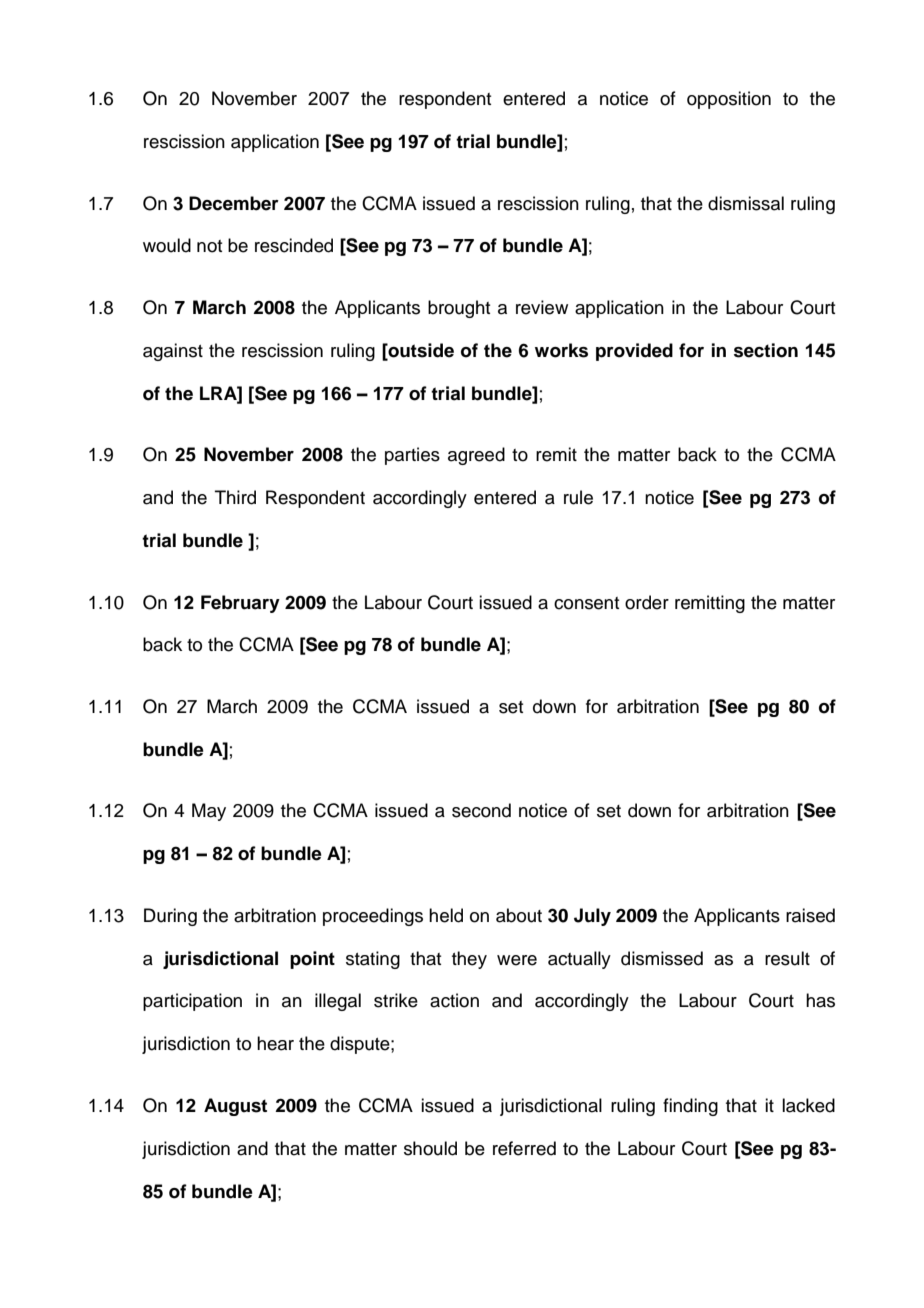  Describe the element at coordinates (234, 203) in the document. I see `December` at that location.
